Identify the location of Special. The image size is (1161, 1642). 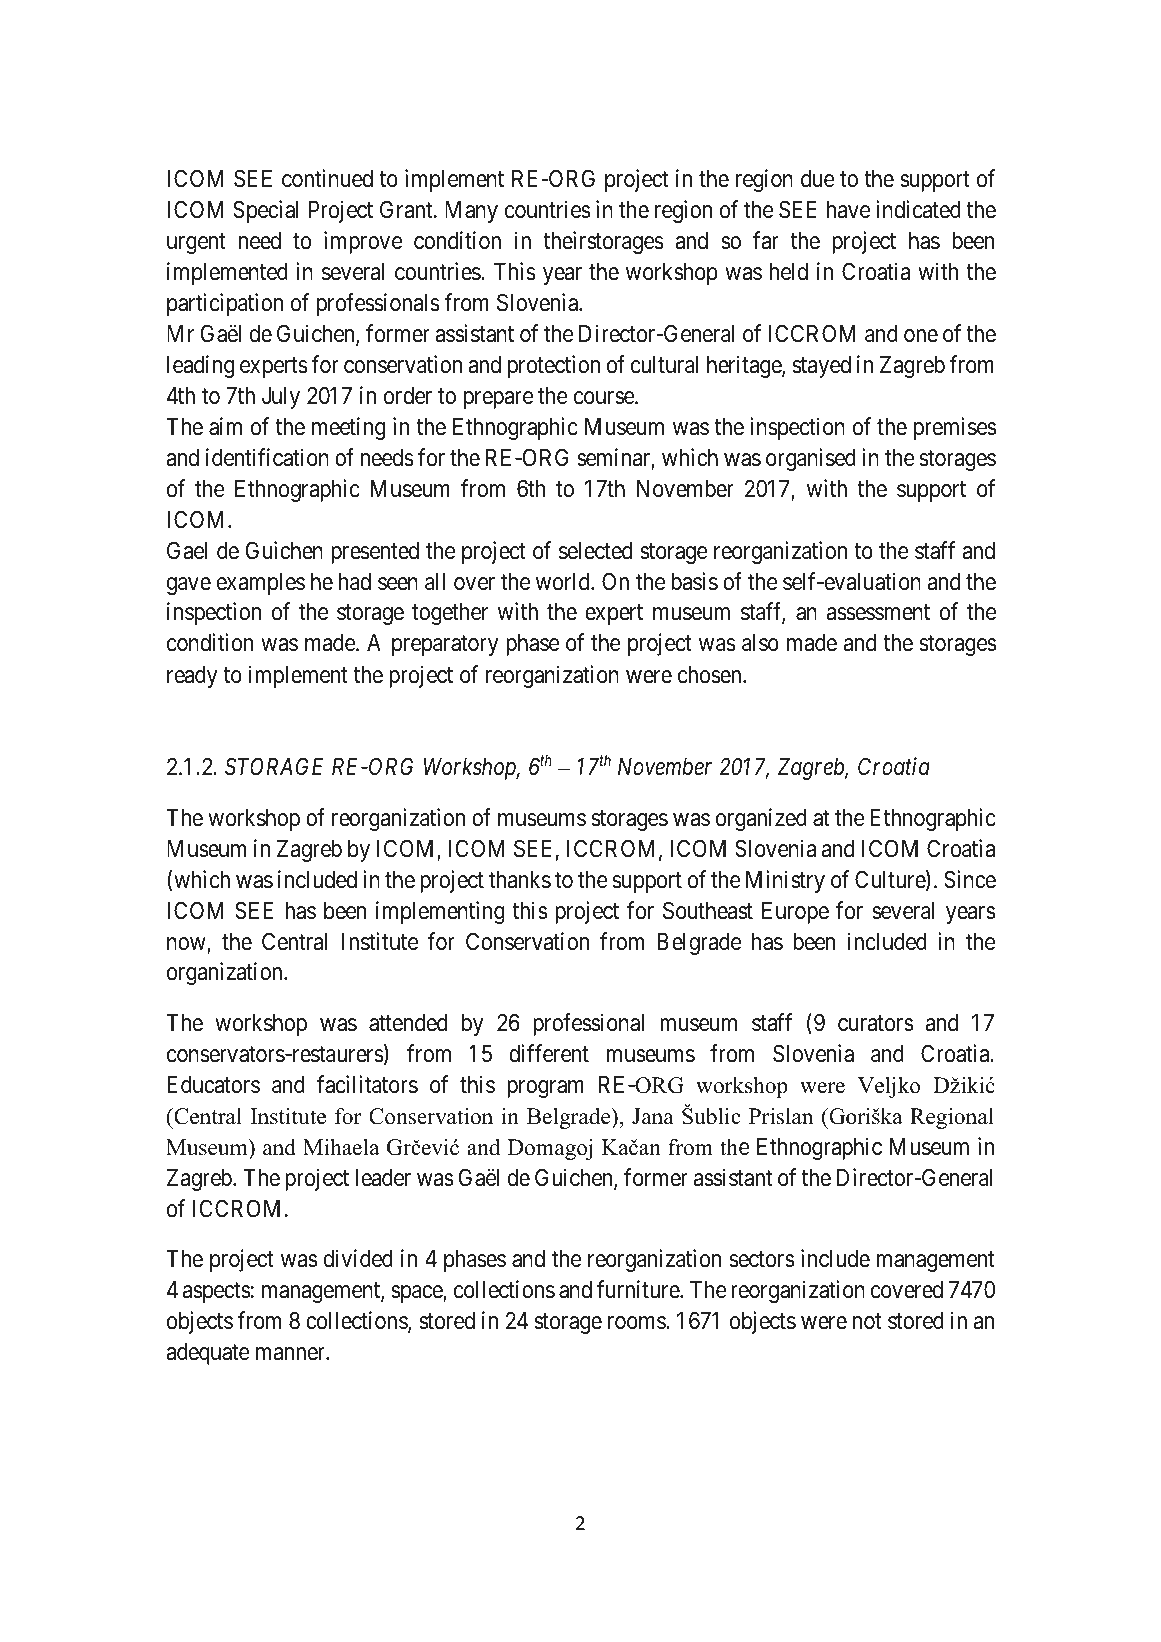
(265, 211).
